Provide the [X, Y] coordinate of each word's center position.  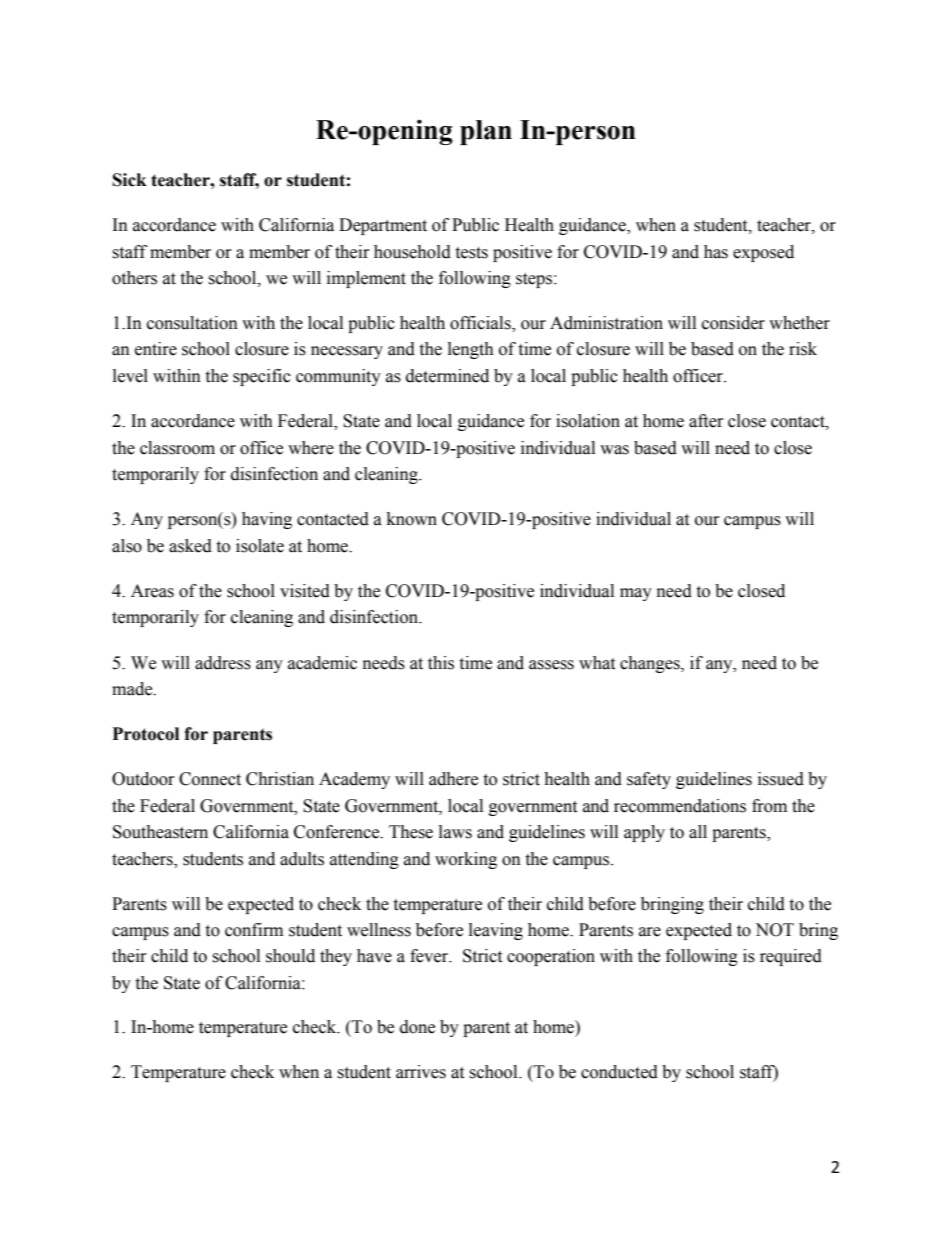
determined [447, 376]
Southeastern [160, 832]
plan [486, 132]
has [716, 252]
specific [262, 377]
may [636, 594]
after [706, 421]
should [290, 956]
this [441, 663]
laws [455, 832]
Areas [152, 591]
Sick [130, 180]
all [698, 832]
